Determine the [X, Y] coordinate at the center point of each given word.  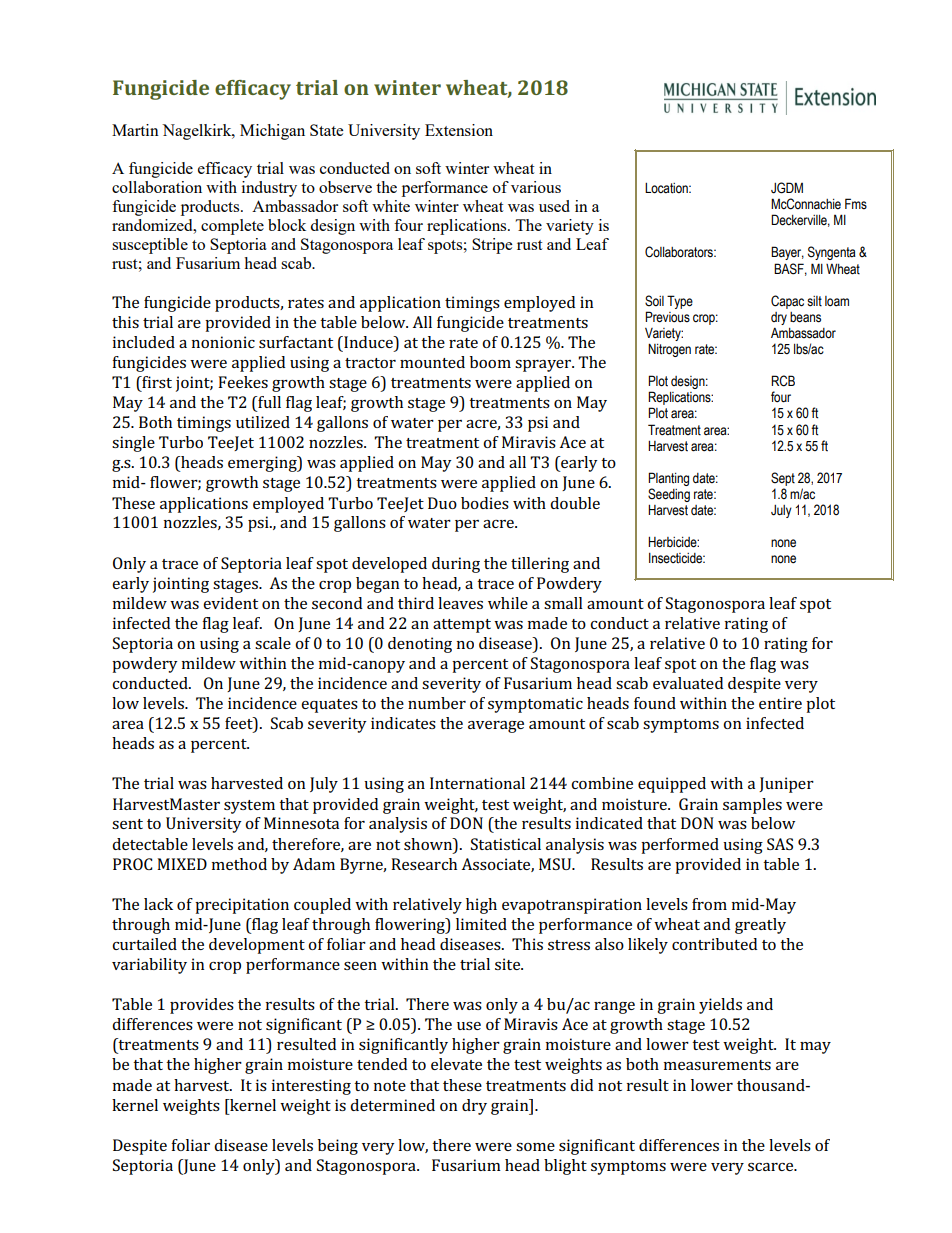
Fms [856, 204]
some [535, 1147]
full [268, 402]
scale [273, 643]
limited [481, 924]
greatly [760, 926]
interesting [311, 1087]
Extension [459, 130]
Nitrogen [669, 350]
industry [269, 189]
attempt [462, 626]
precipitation [242, 906]
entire [780, 703]
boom [490, 362]
